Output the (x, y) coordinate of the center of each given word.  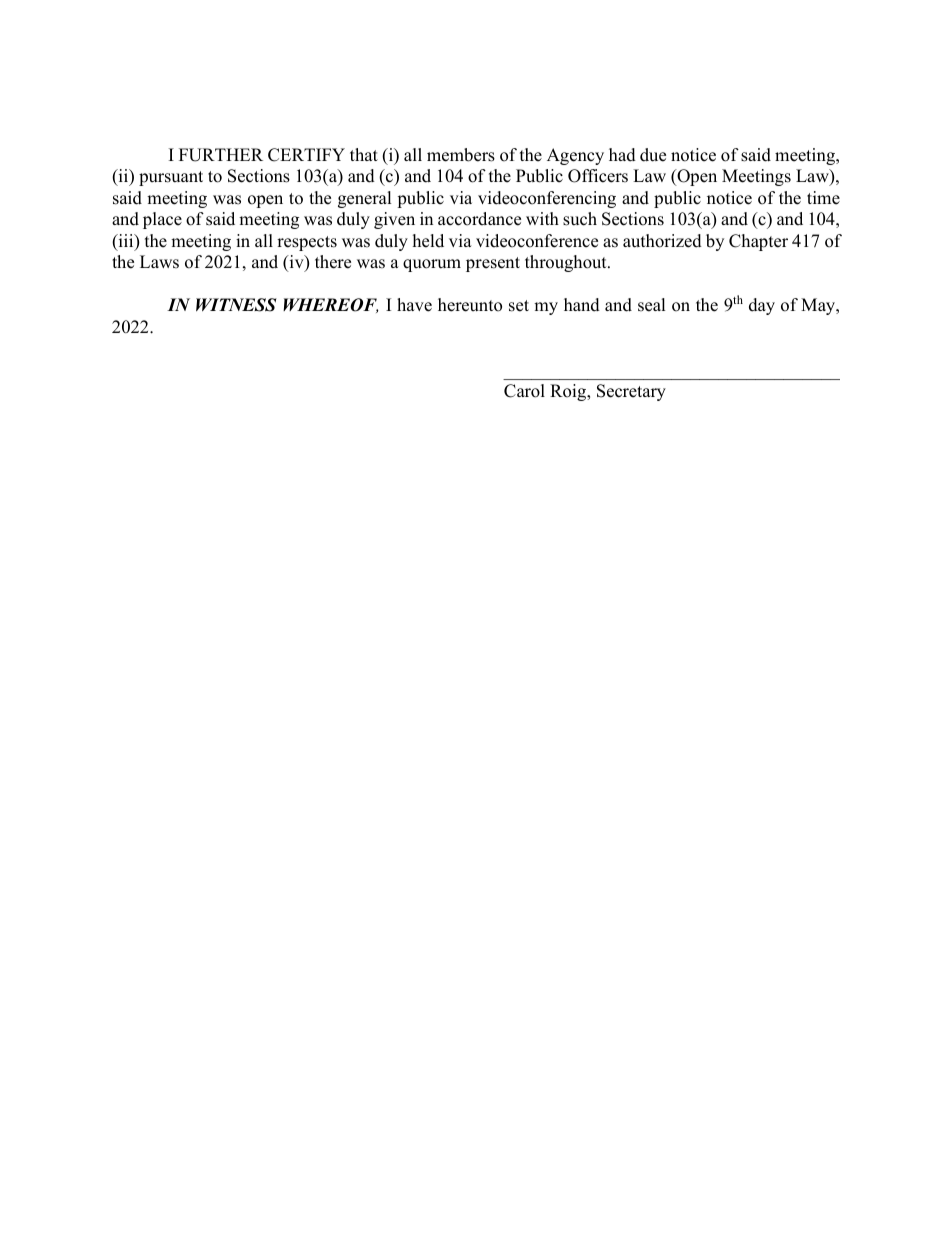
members (461, 155)
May (819, 306)
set (519, 306)
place (162, 220)
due (653, 155)
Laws (159, 262)
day (762, 306)
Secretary (631, 392)
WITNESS (236, 305)
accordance (479, 219)
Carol (524, 391)
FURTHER (221, 155)
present (493, 264)
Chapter (758, 242)
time (823, 198)
